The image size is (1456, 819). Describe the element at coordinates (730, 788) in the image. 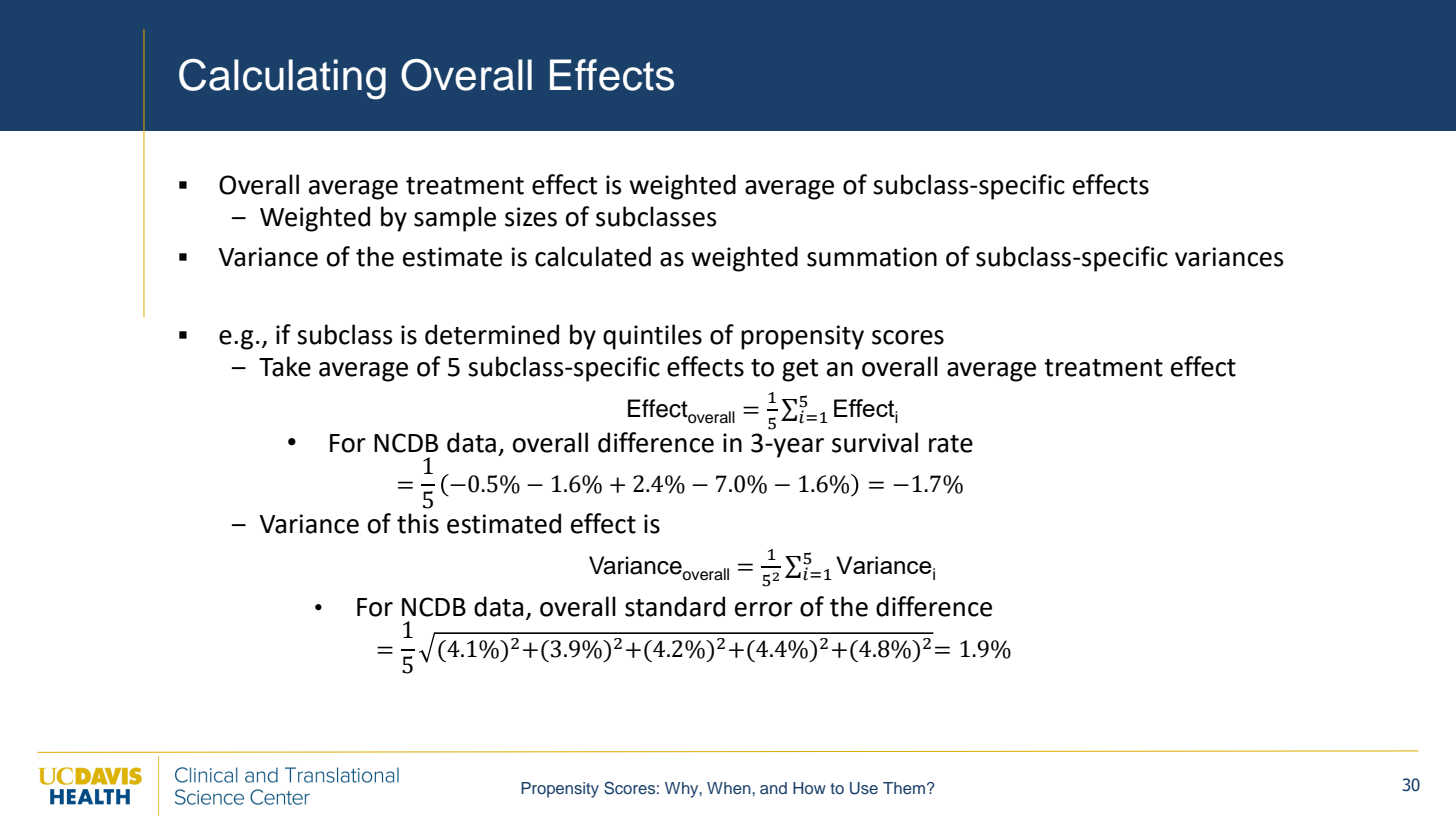

I see `When` at that location.
